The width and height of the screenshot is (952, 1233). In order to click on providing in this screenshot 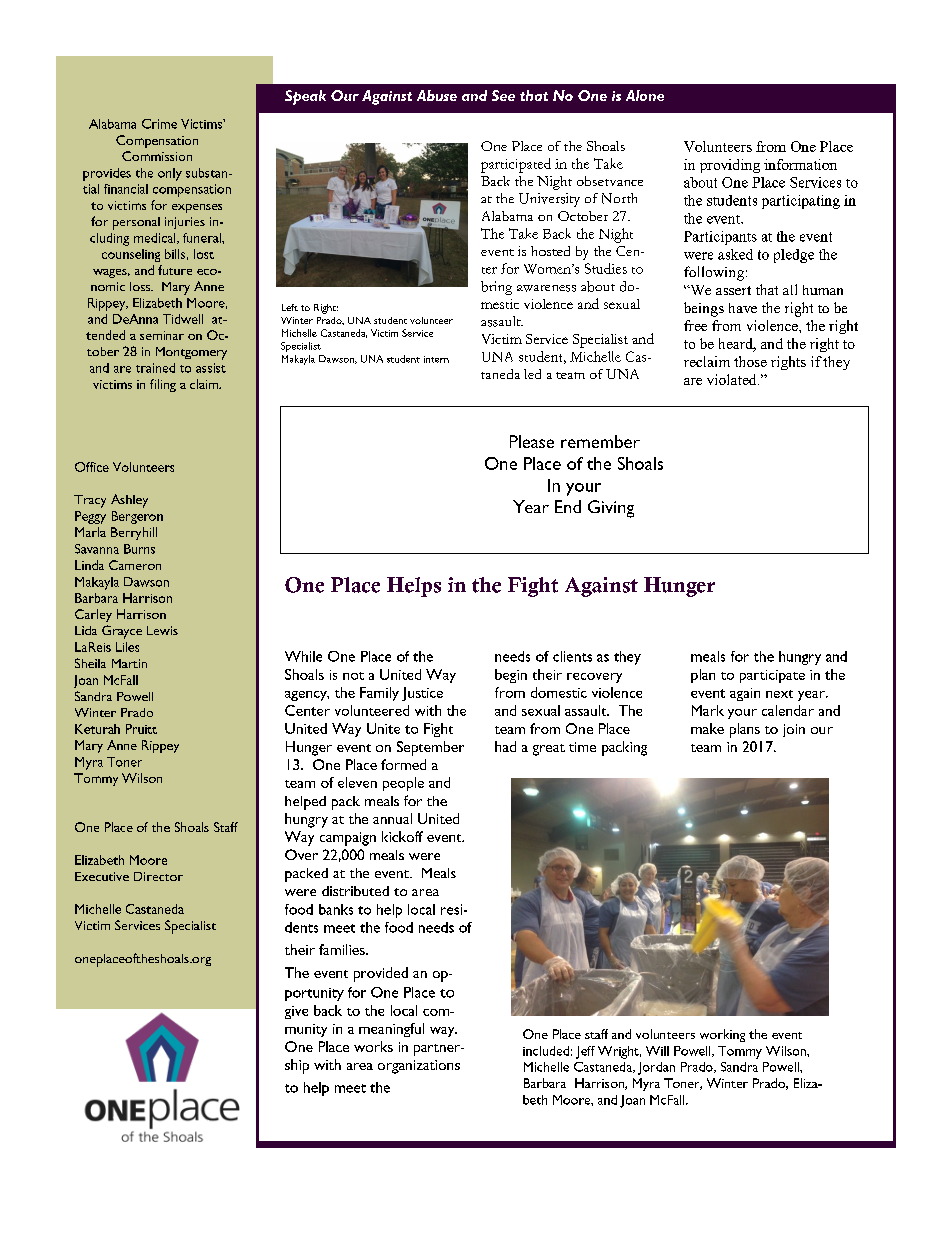, I will do `click(730, 166)`.
